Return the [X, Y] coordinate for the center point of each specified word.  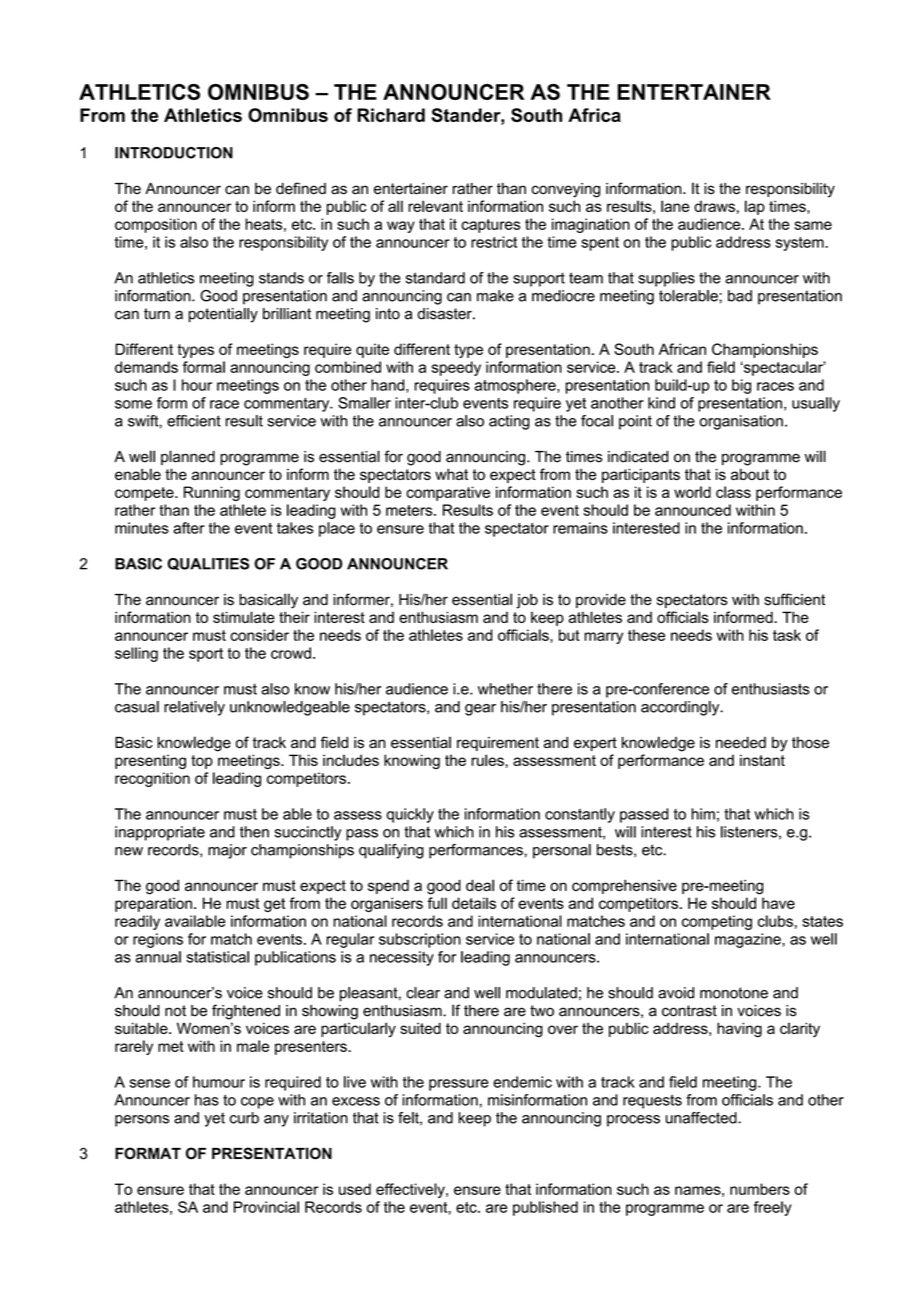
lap [755, 207]
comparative [448, 493]
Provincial [266, 1207]
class [733, 492]
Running [212, 493]
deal [480, 885]
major [227, 851]
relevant [435, 206]
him [703, 814]
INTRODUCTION [174, 153]
